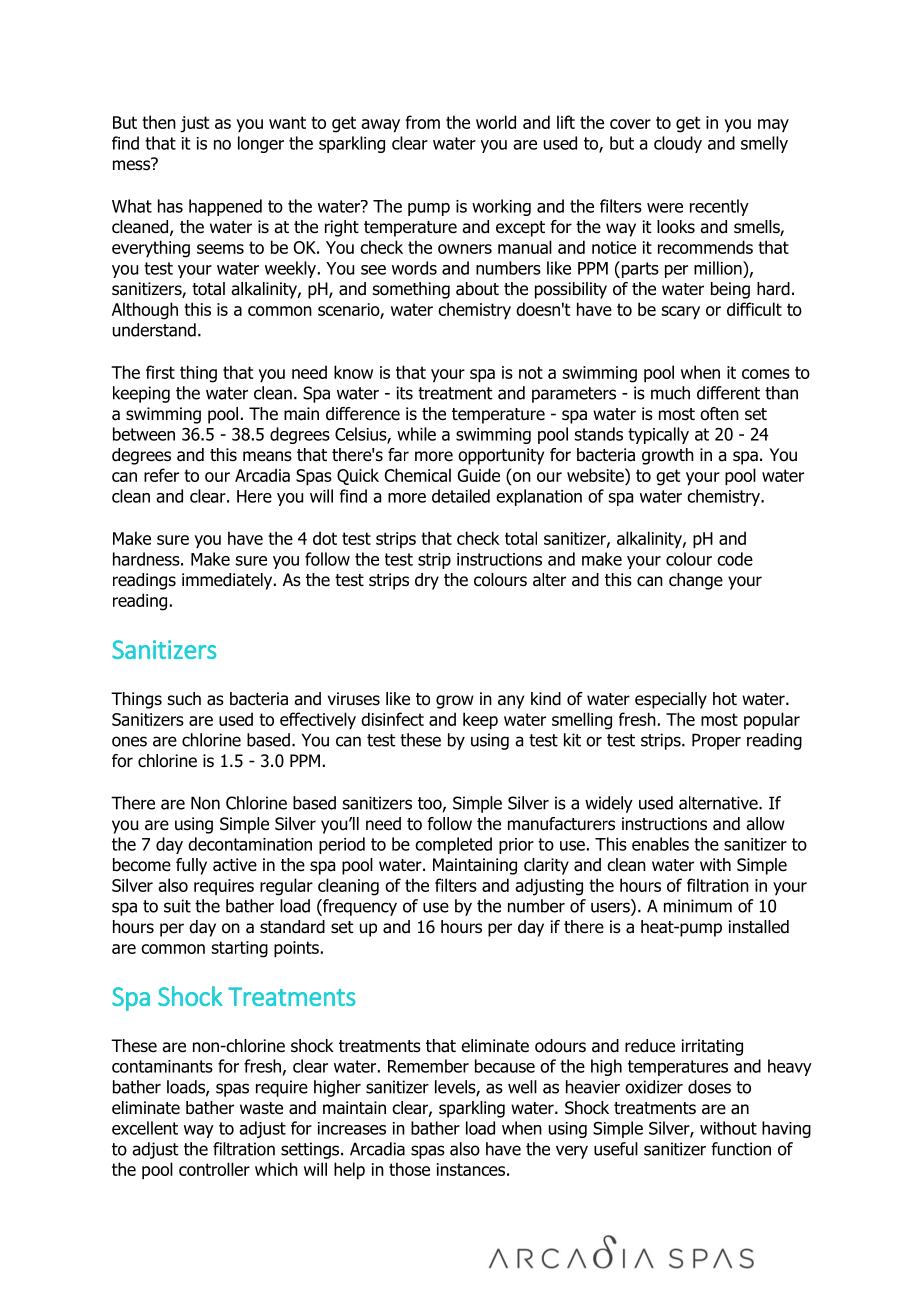  Describe the element at coordinates (214, 1169) in the screenshot. I see `controller` at that location.
